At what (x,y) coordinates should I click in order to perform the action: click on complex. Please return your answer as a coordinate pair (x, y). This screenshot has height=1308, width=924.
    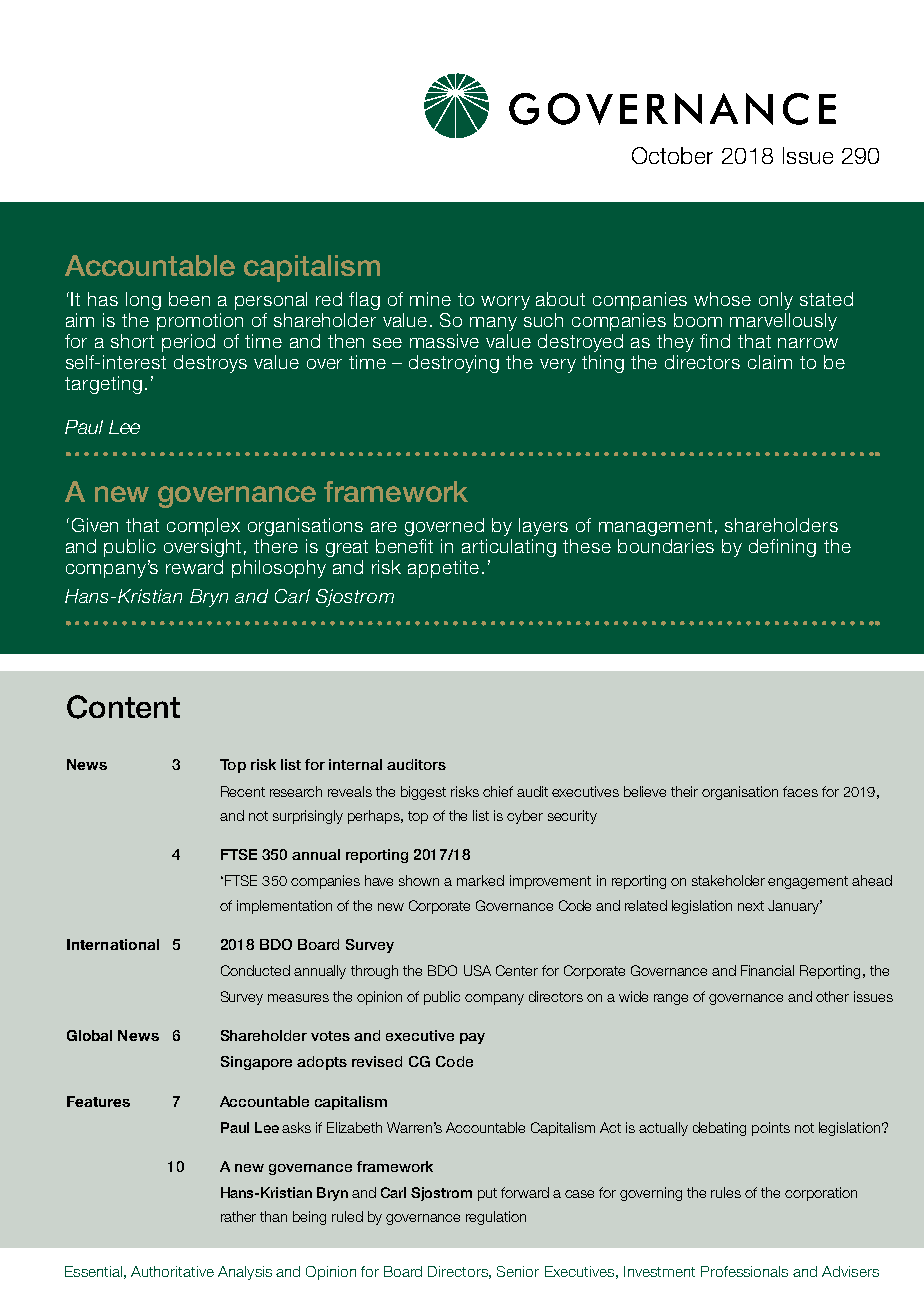
    Looking at the image, I should click on (203, 527).
